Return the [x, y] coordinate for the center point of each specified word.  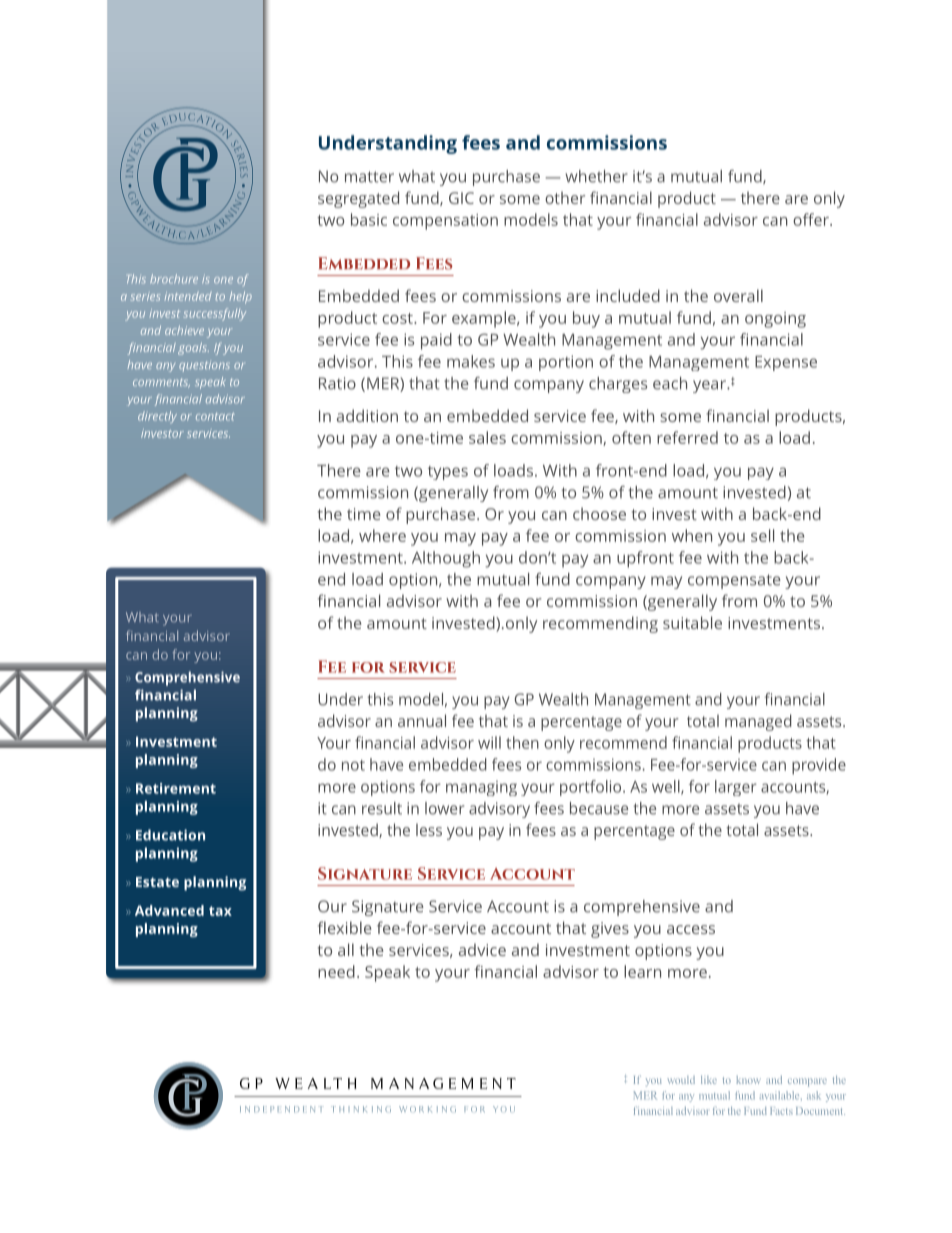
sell [762, 535]
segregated [358, 199]
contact [215, 417]
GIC [461, 198]
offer [812, 219]
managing [481, 788]
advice [482, 949]
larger [736, 788]
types [448, 473]
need [336, 971]
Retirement [176, 788]
